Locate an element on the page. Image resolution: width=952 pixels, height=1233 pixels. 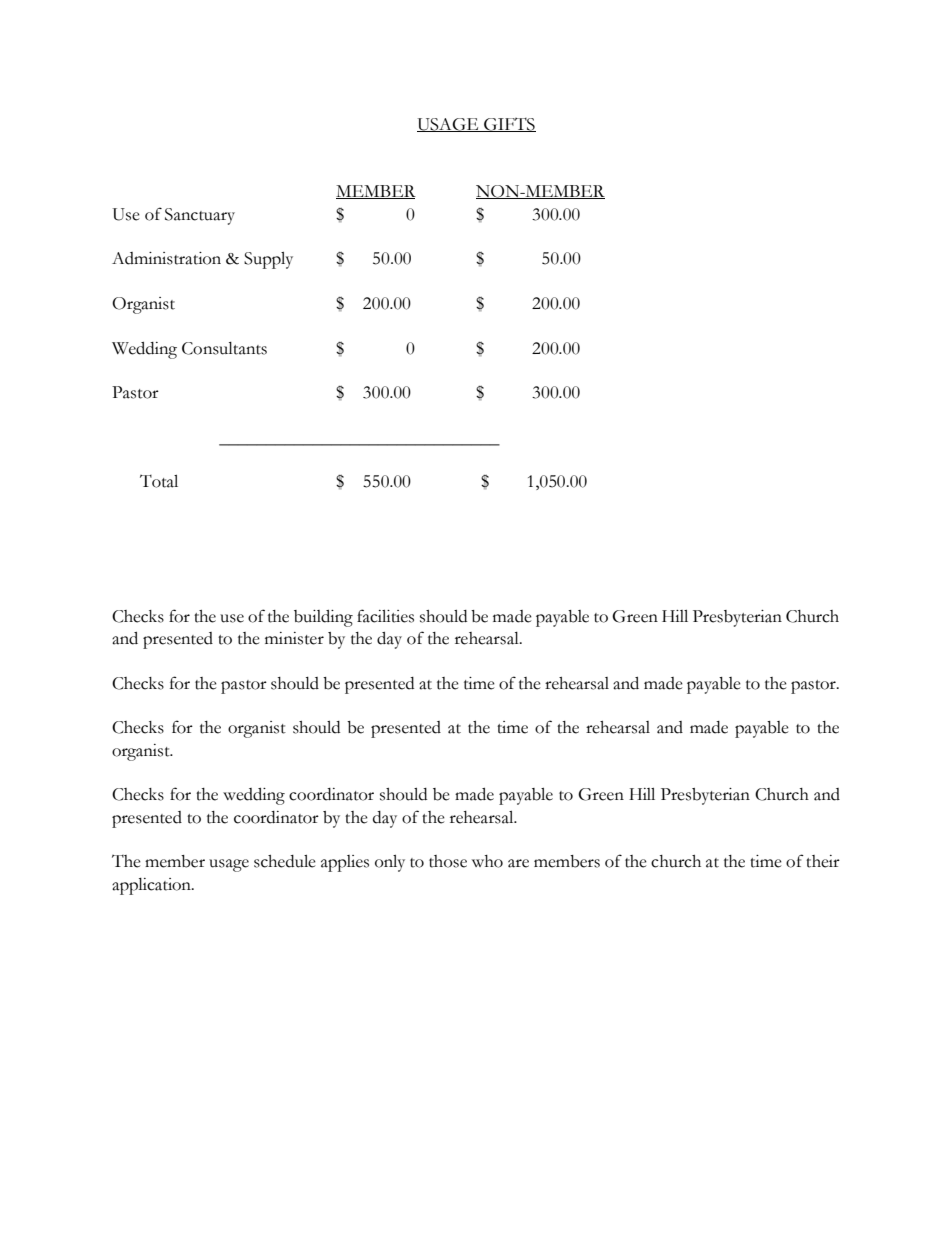
schedule is located at coordinates (285, 861).
